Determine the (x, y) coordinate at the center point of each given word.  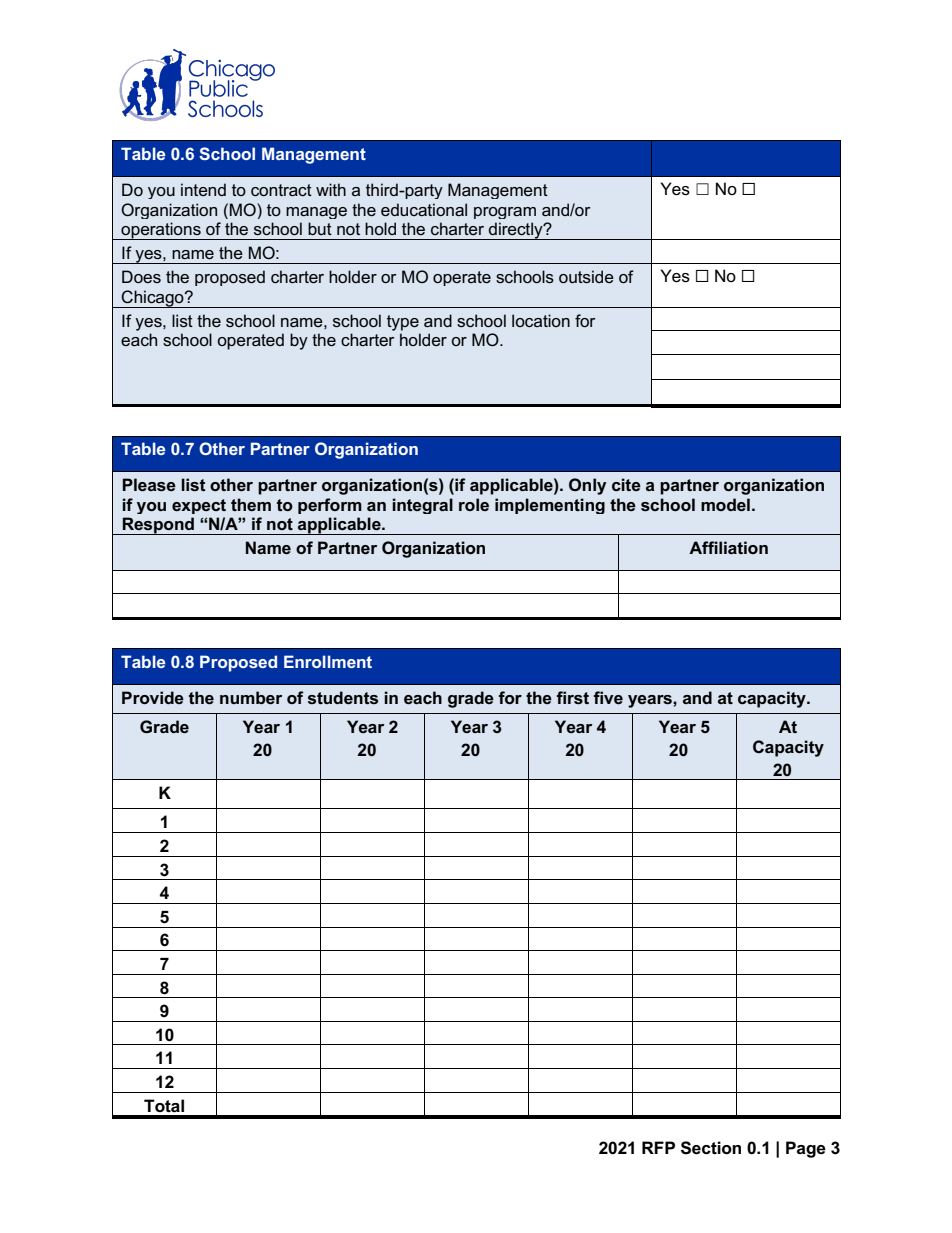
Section (711, 1148)
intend (203, 189)
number (251, 697)
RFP (658, 1147)
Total (164, 1105)
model (725, 504)
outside (586, 276)
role (474, 504)
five (608, 697)
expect (199, 506)
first (572, 698)
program (505, 213)
